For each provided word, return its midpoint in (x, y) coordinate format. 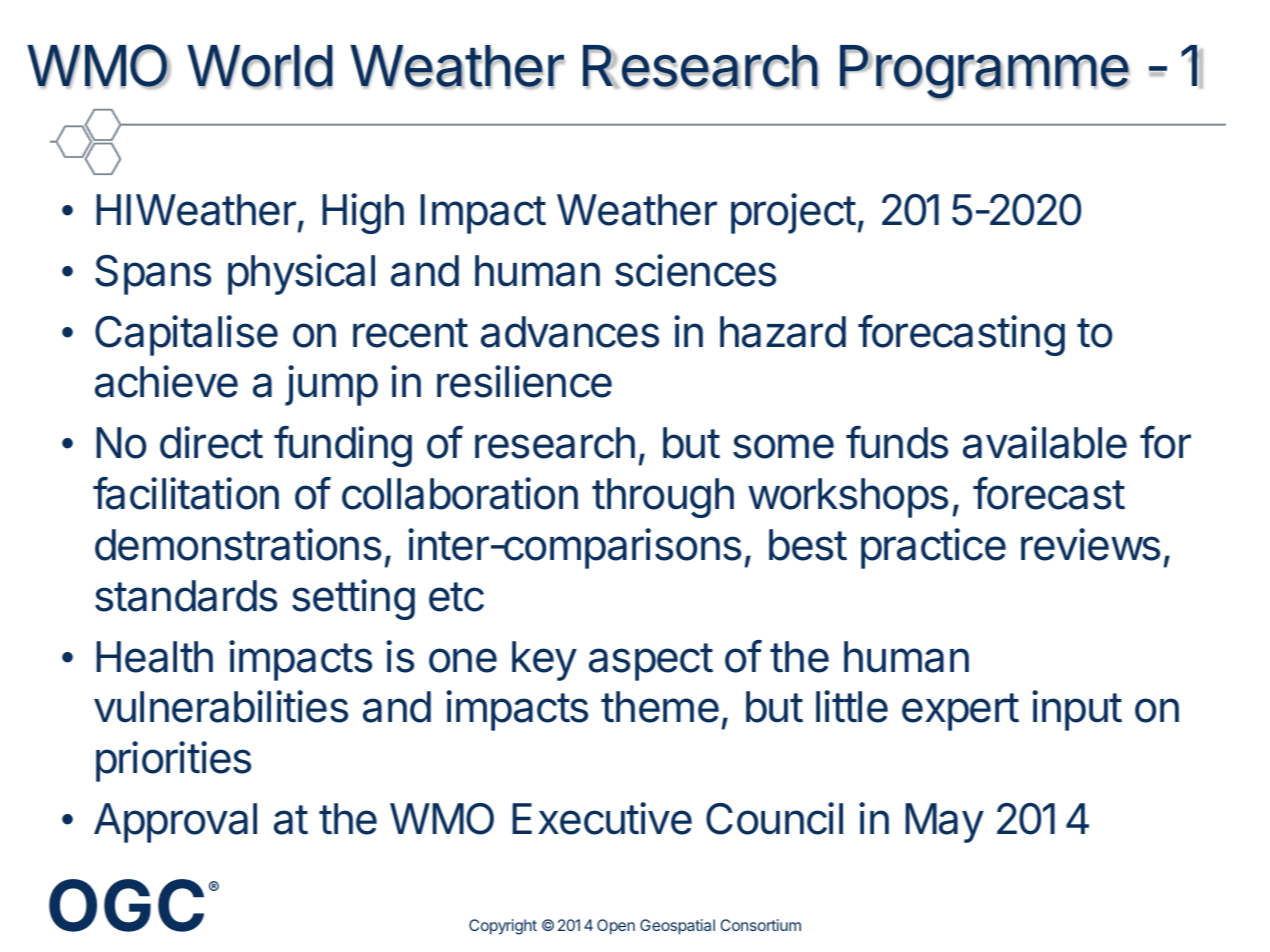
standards (186, 596)
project (793, 213)
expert (960, 712)
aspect (651, 662)
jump (331, 385)
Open (616, 926)
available (1045, 442)
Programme (985, 72)
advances (570, 332)
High (363, 213)
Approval (175, 823)
